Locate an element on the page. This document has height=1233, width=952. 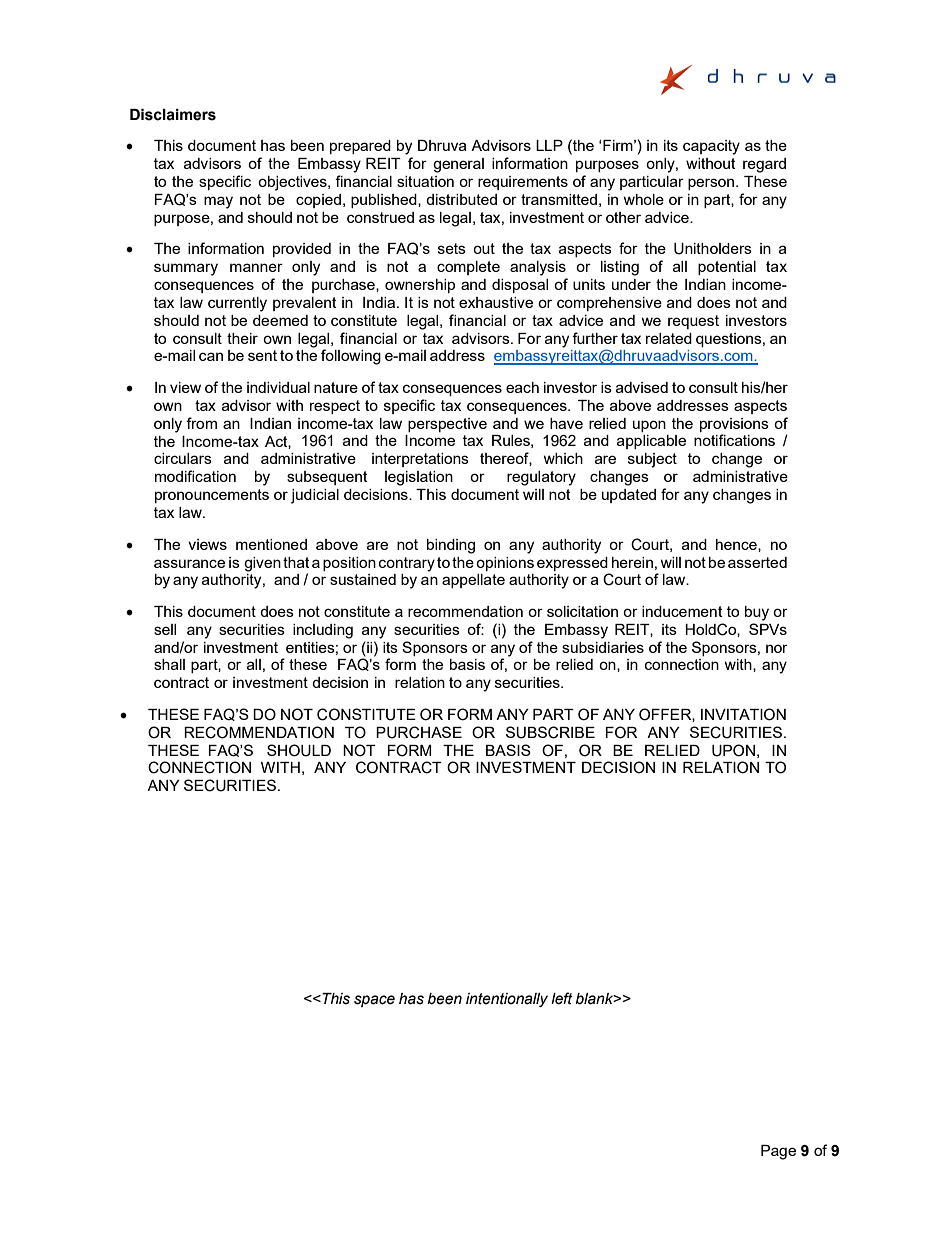
may is located at coordinates (218, 202).
